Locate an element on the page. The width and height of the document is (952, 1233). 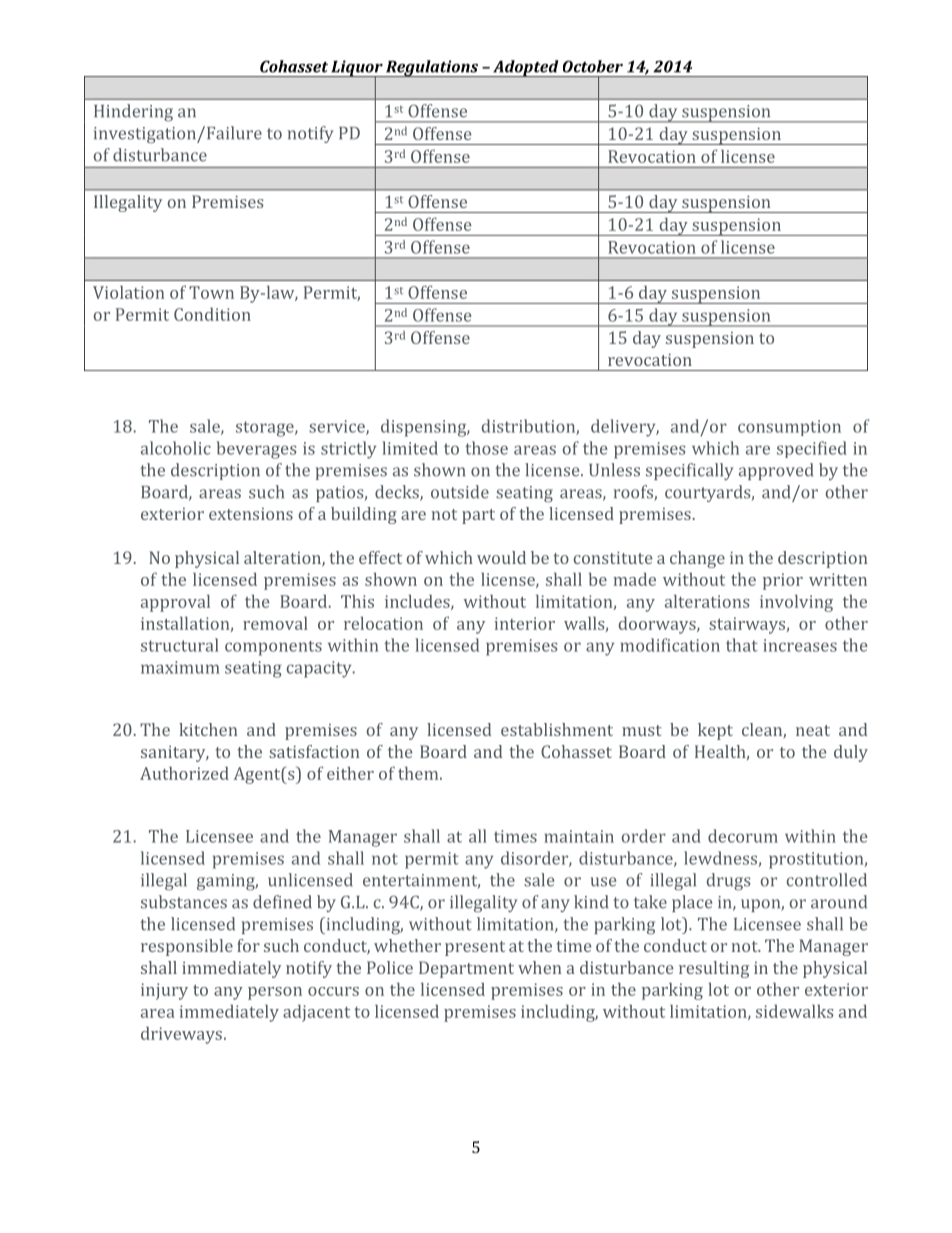
establishment is located at coordinates (557, 729).
